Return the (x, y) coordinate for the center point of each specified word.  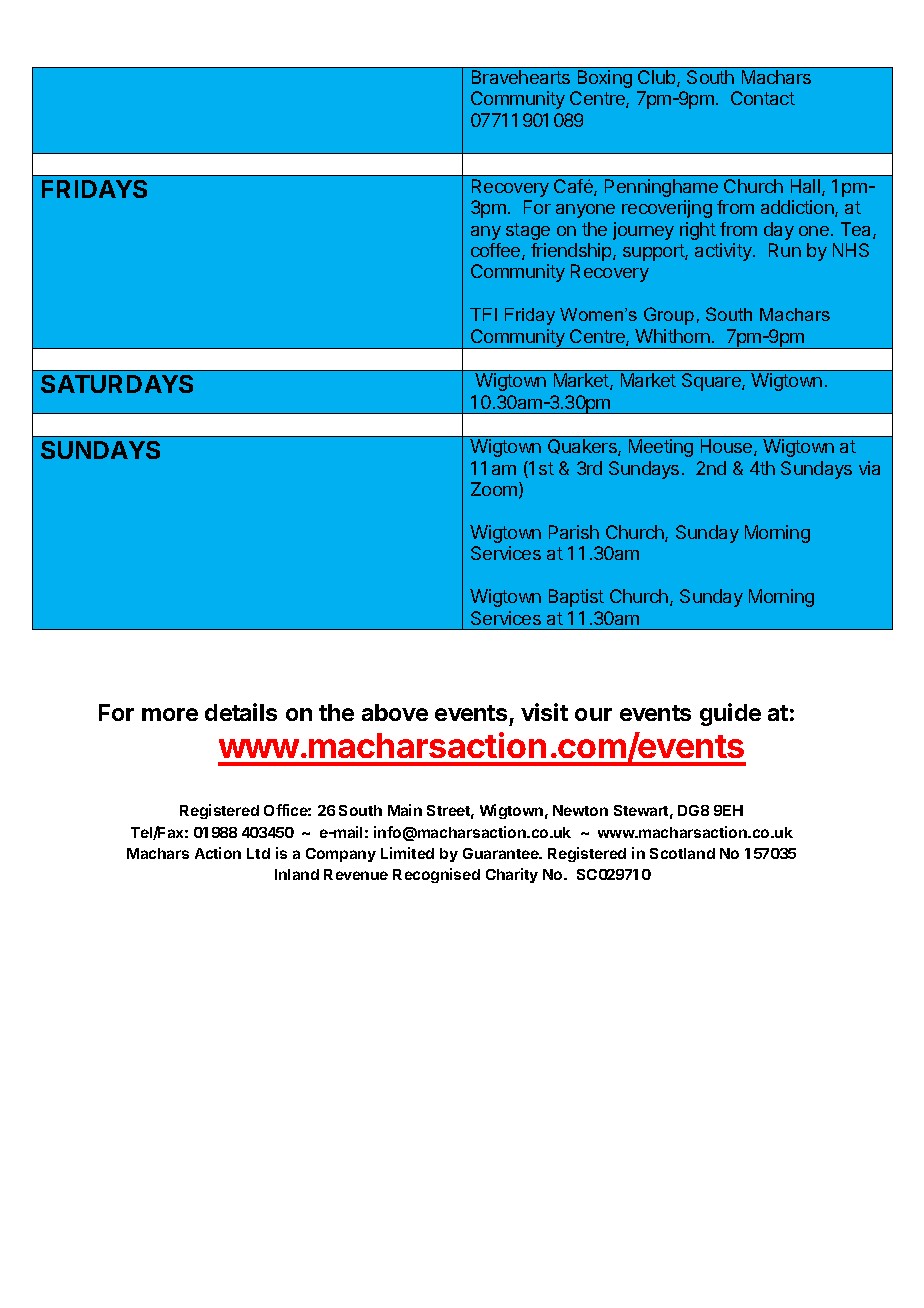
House (728, 447)
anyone (585, 211)
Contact (763, 98)
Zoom (494, 489)
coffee (497, 251)
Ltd (258, 853)
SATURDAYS (117, 384)
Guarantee (502, 853)
